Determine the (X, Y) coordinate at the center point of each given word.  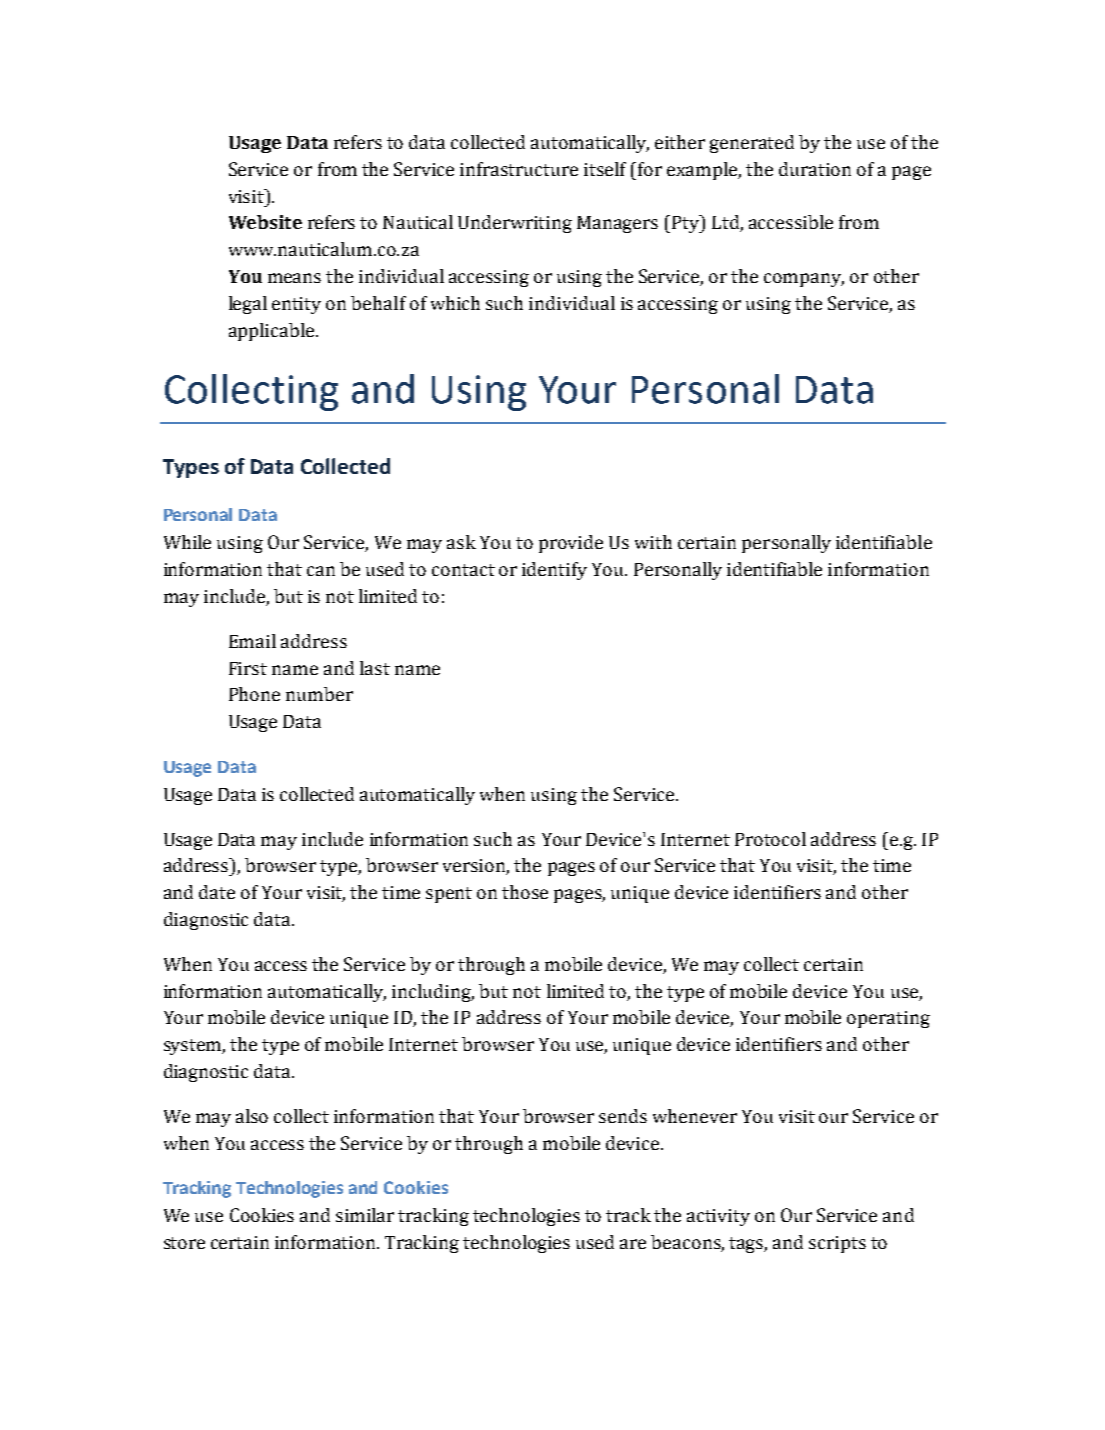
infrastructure (519, 169)
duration (815, 169)
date (217, 892)
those (525, 892)
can (321, 571)
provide (571, 544)
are (633, 1244)
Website (265, 222)
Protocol (770, 839)
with (653, 542)
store (184, 1243)
